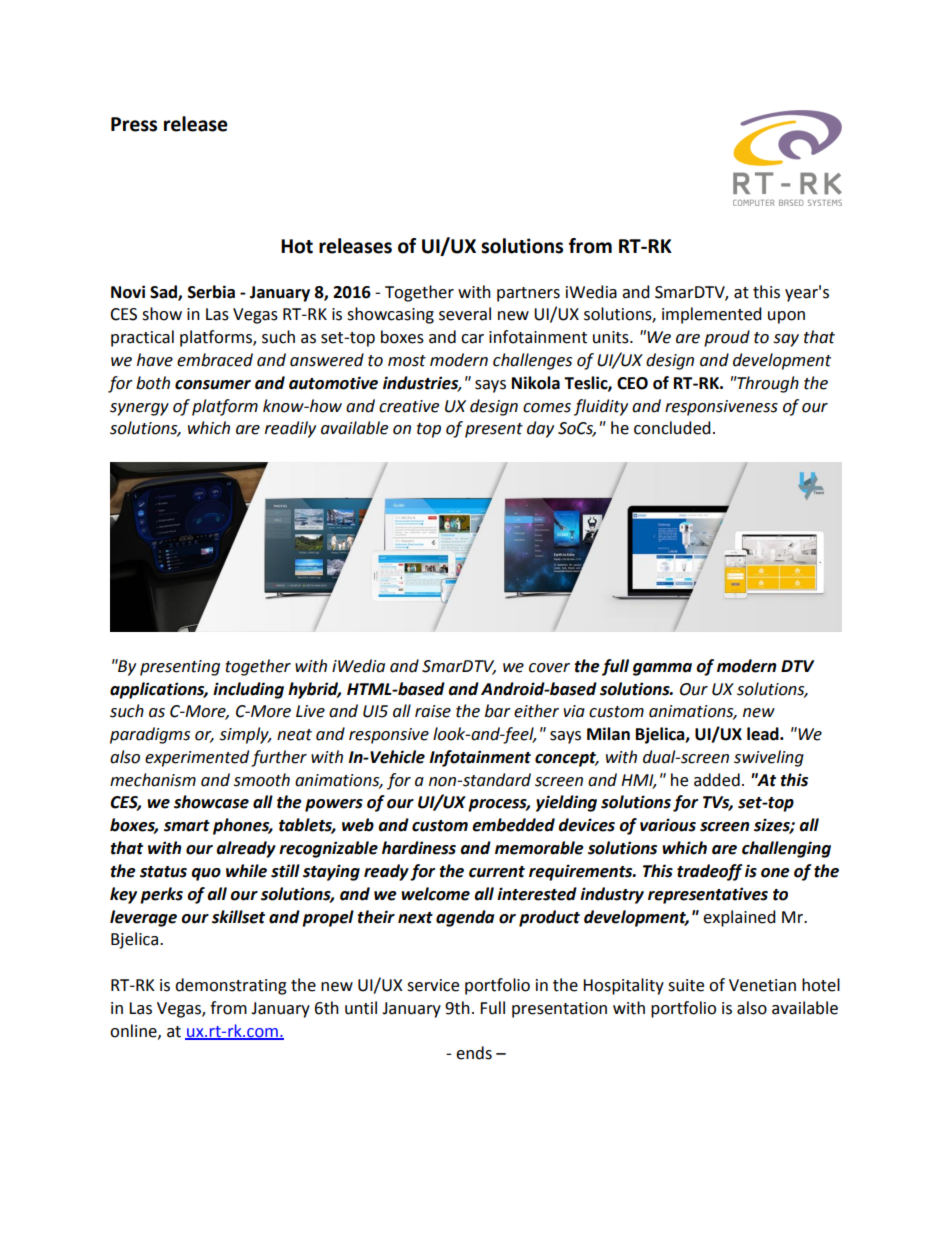  I want to click on ends, so click(474, 1053).
